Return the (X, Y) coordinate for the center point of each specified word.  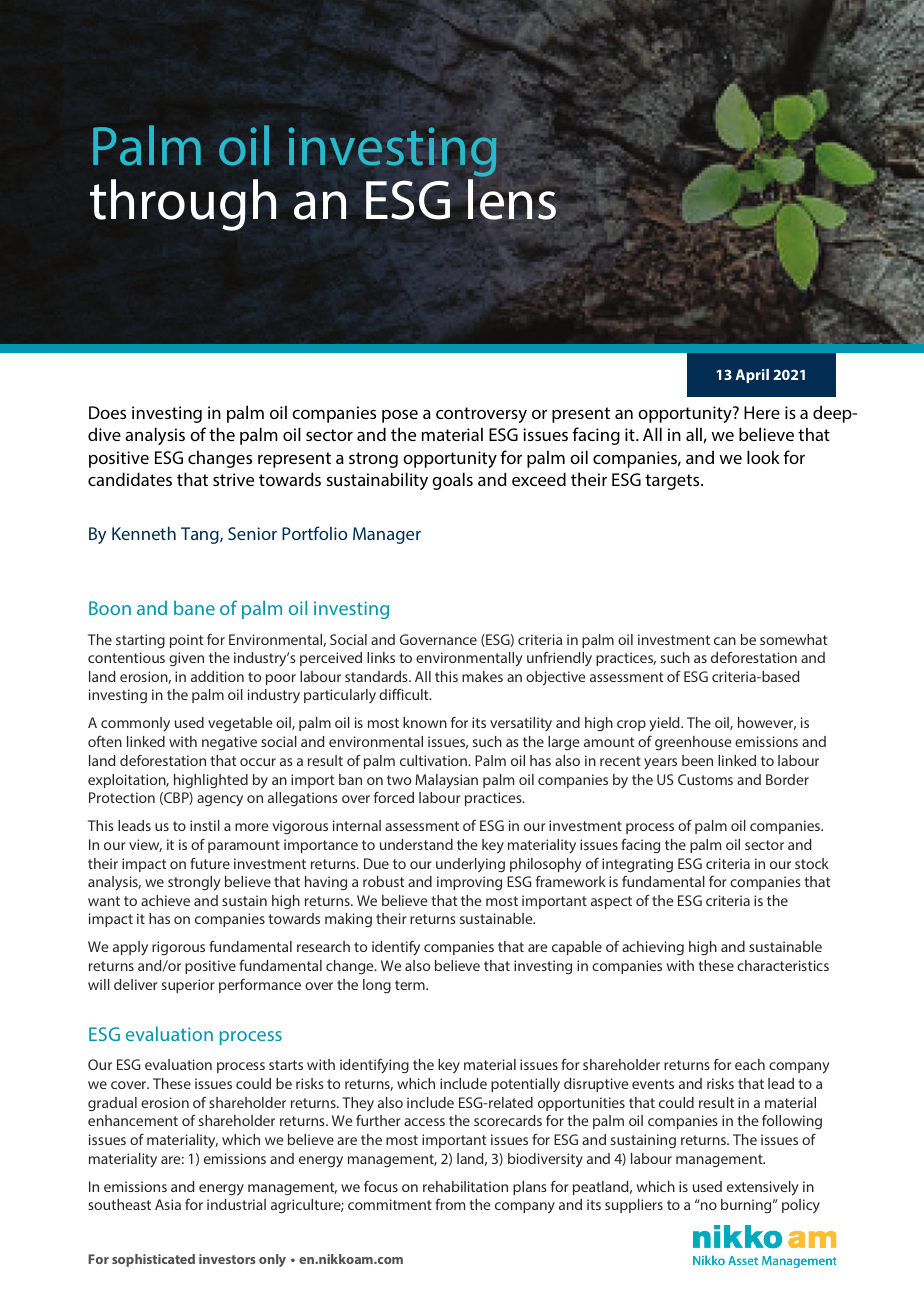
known (425, 722)
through (183, 205)
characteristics (783, 965)
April (752, 376)
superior (188, 986)
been (697, 760)
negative (229, 743)
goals (452, 481)
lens (512, 199)
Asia (168, 1204)
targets (673, 482)
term (411, 985)
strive (233, 479)
